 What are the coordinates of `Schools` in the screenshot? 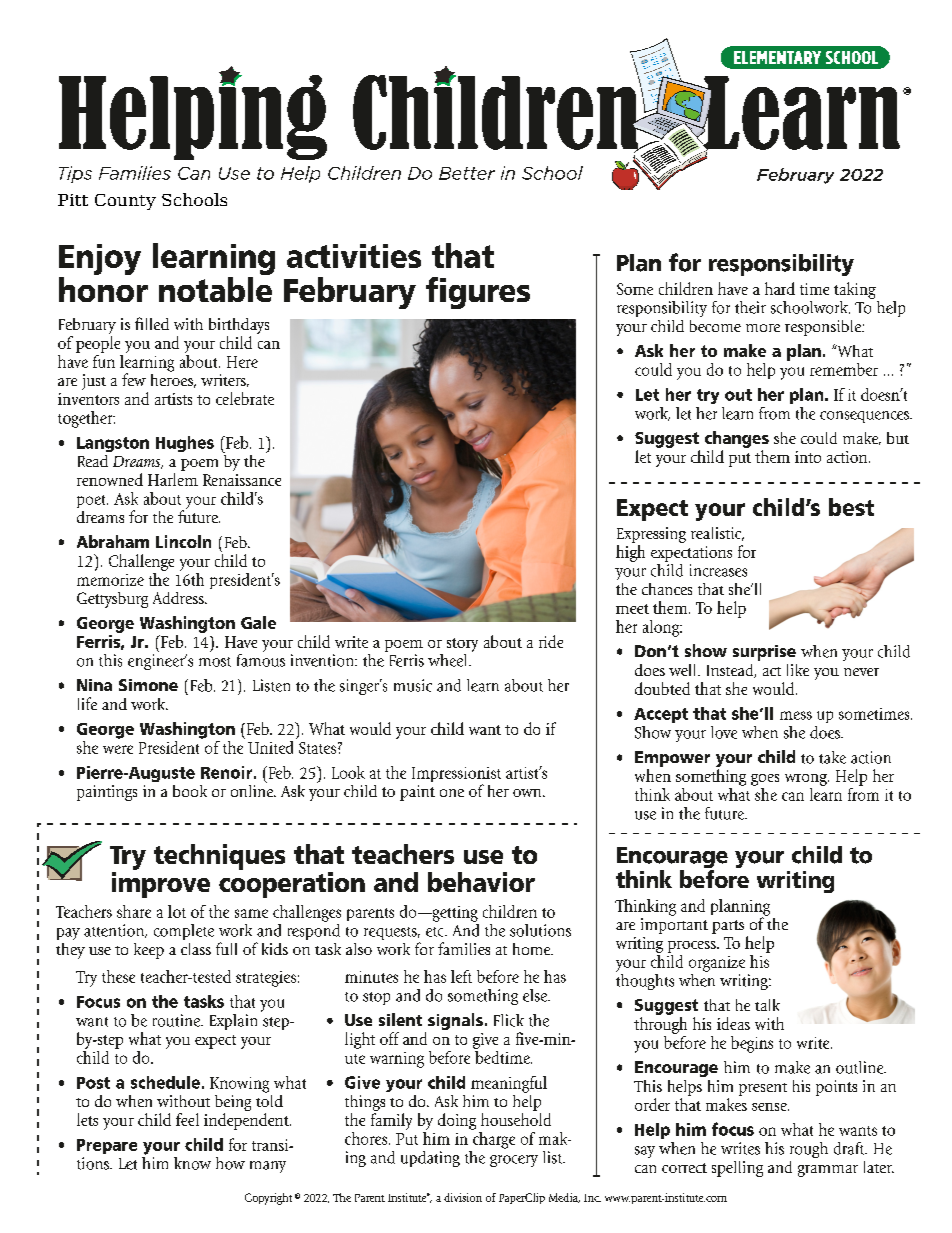 It's located at (194, 199).
